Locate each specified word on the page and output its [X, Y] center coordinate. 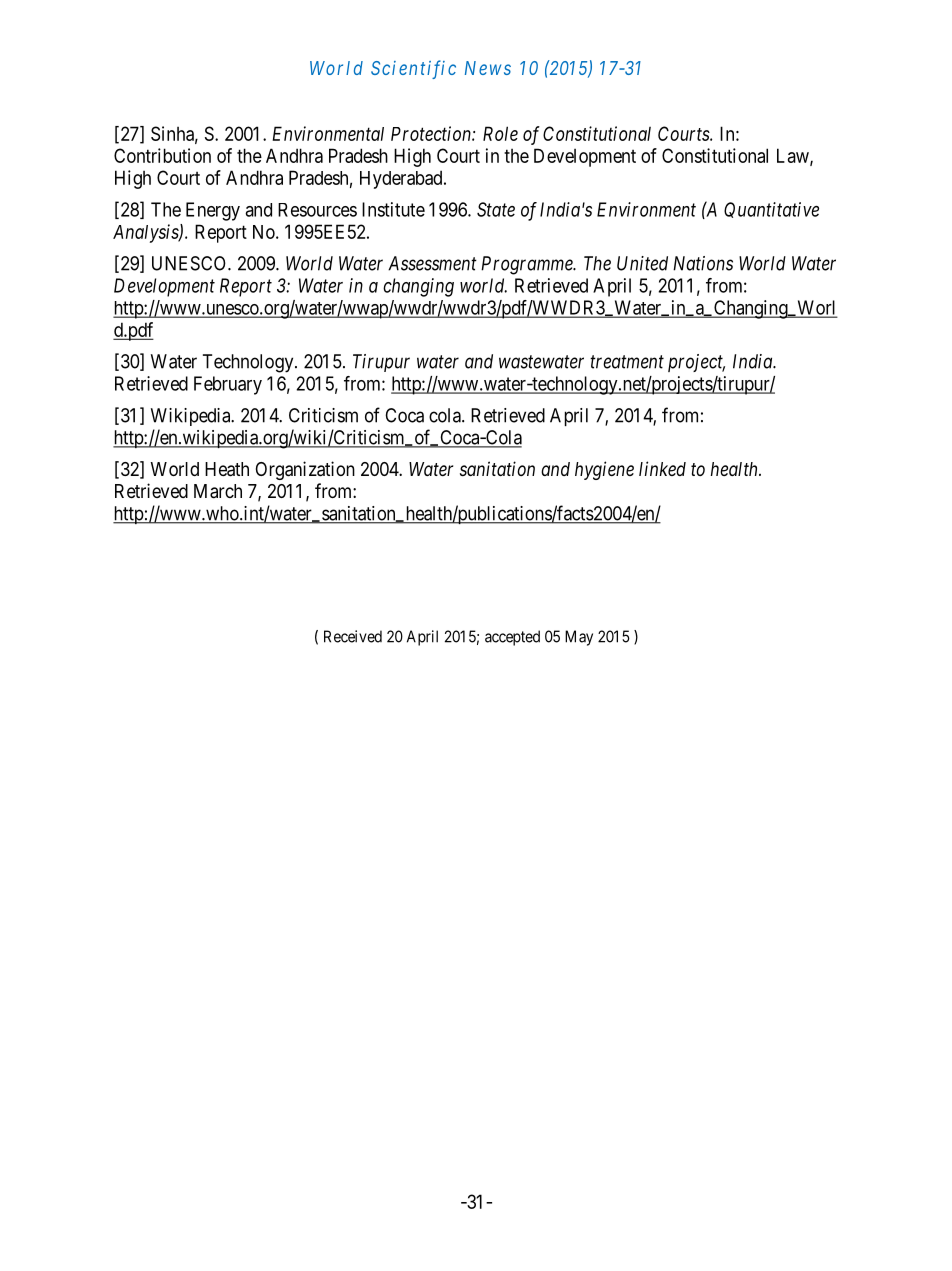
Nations [703, 263]
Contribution [162, 155]
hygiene [604, 470]
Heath [227, 469]
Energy [213, 211]
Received [353, 636]
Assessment [432, 263]
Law [794, 156]
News [488, 68]
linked [662, 468]
